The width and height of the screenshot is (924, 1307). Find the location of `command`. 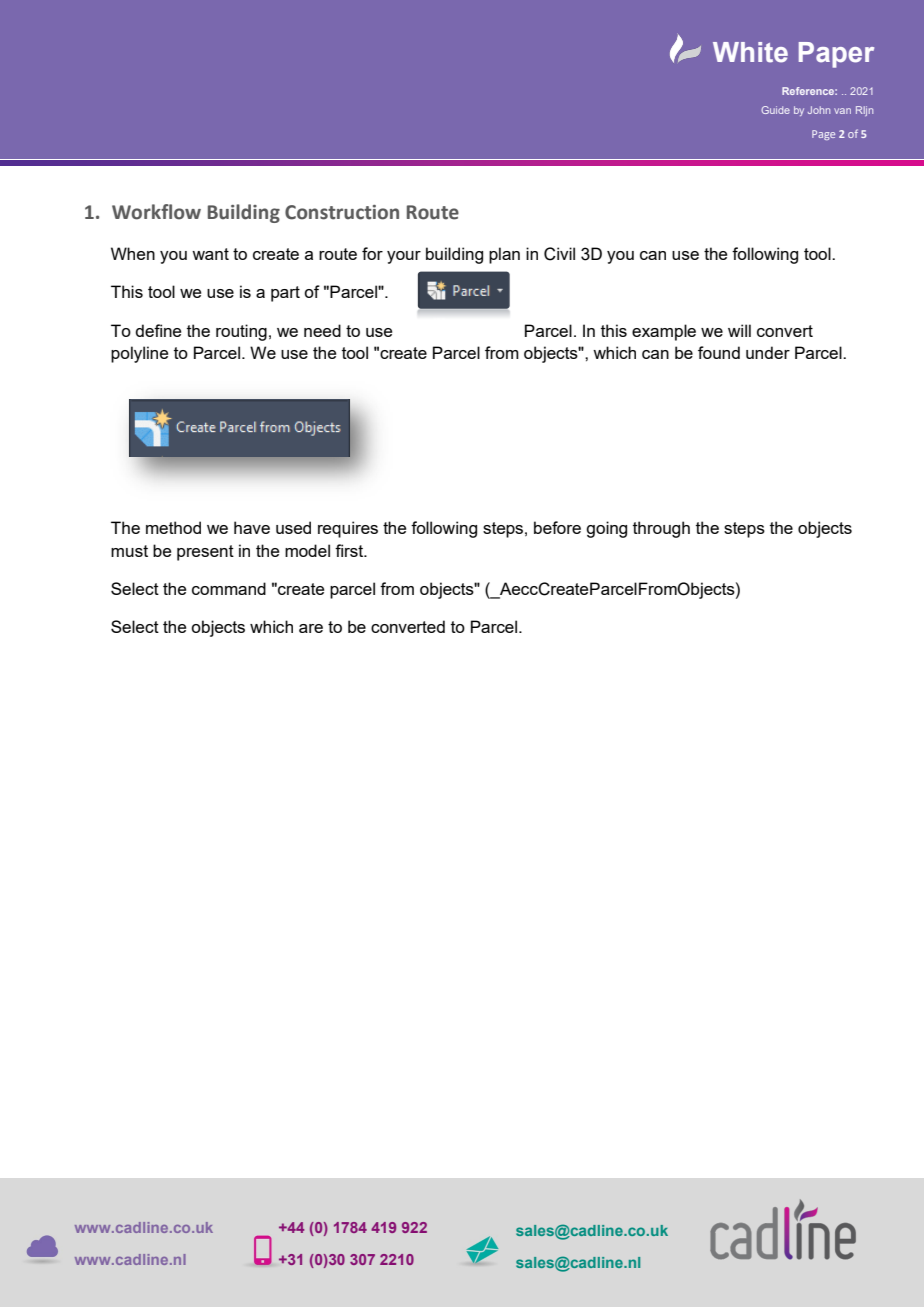

command is located at coordinates (229, 588).
